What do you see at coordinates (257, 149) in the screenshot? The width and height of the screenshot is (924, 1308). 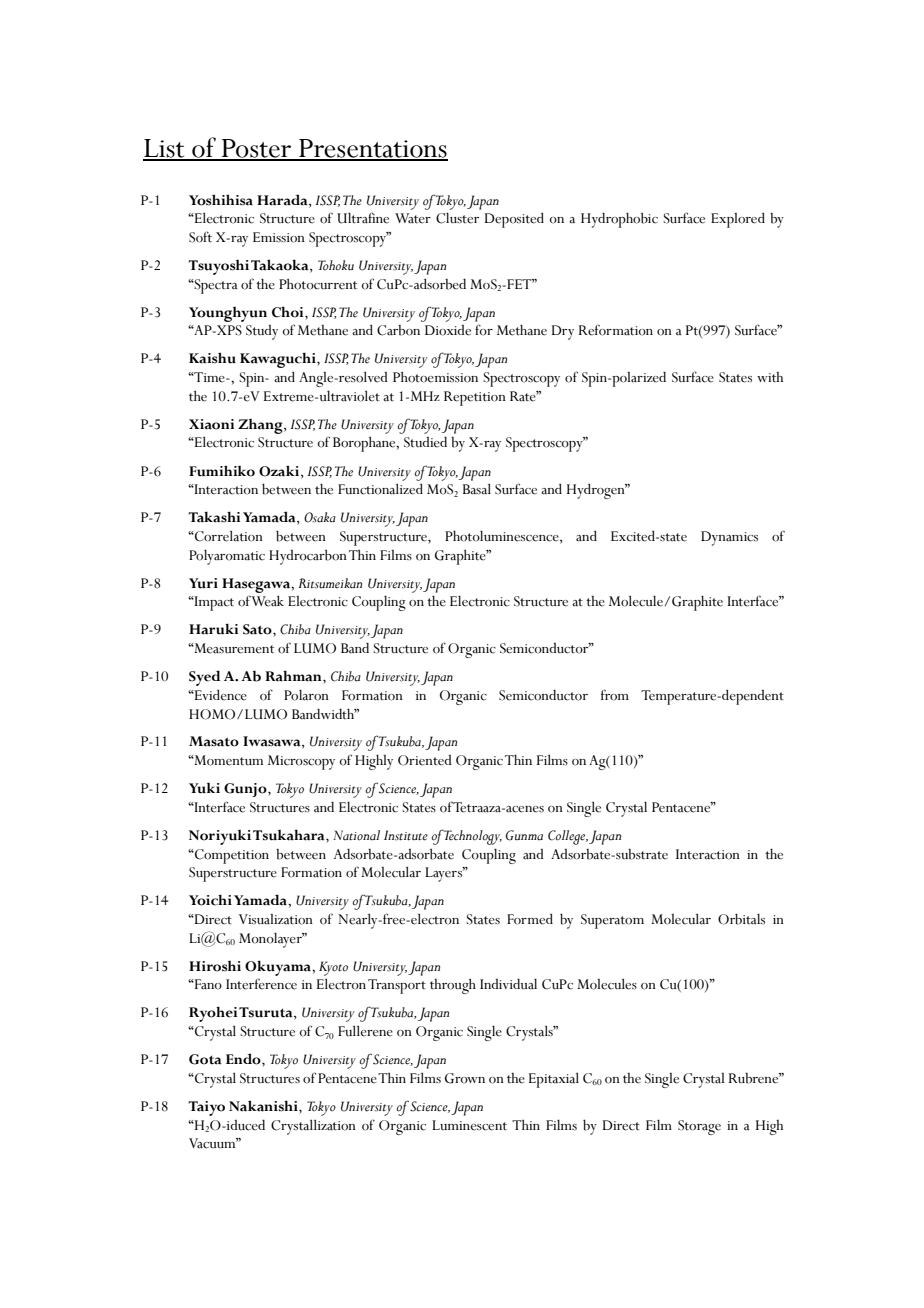 I see `Poster` at bounding box center [257, 149].
